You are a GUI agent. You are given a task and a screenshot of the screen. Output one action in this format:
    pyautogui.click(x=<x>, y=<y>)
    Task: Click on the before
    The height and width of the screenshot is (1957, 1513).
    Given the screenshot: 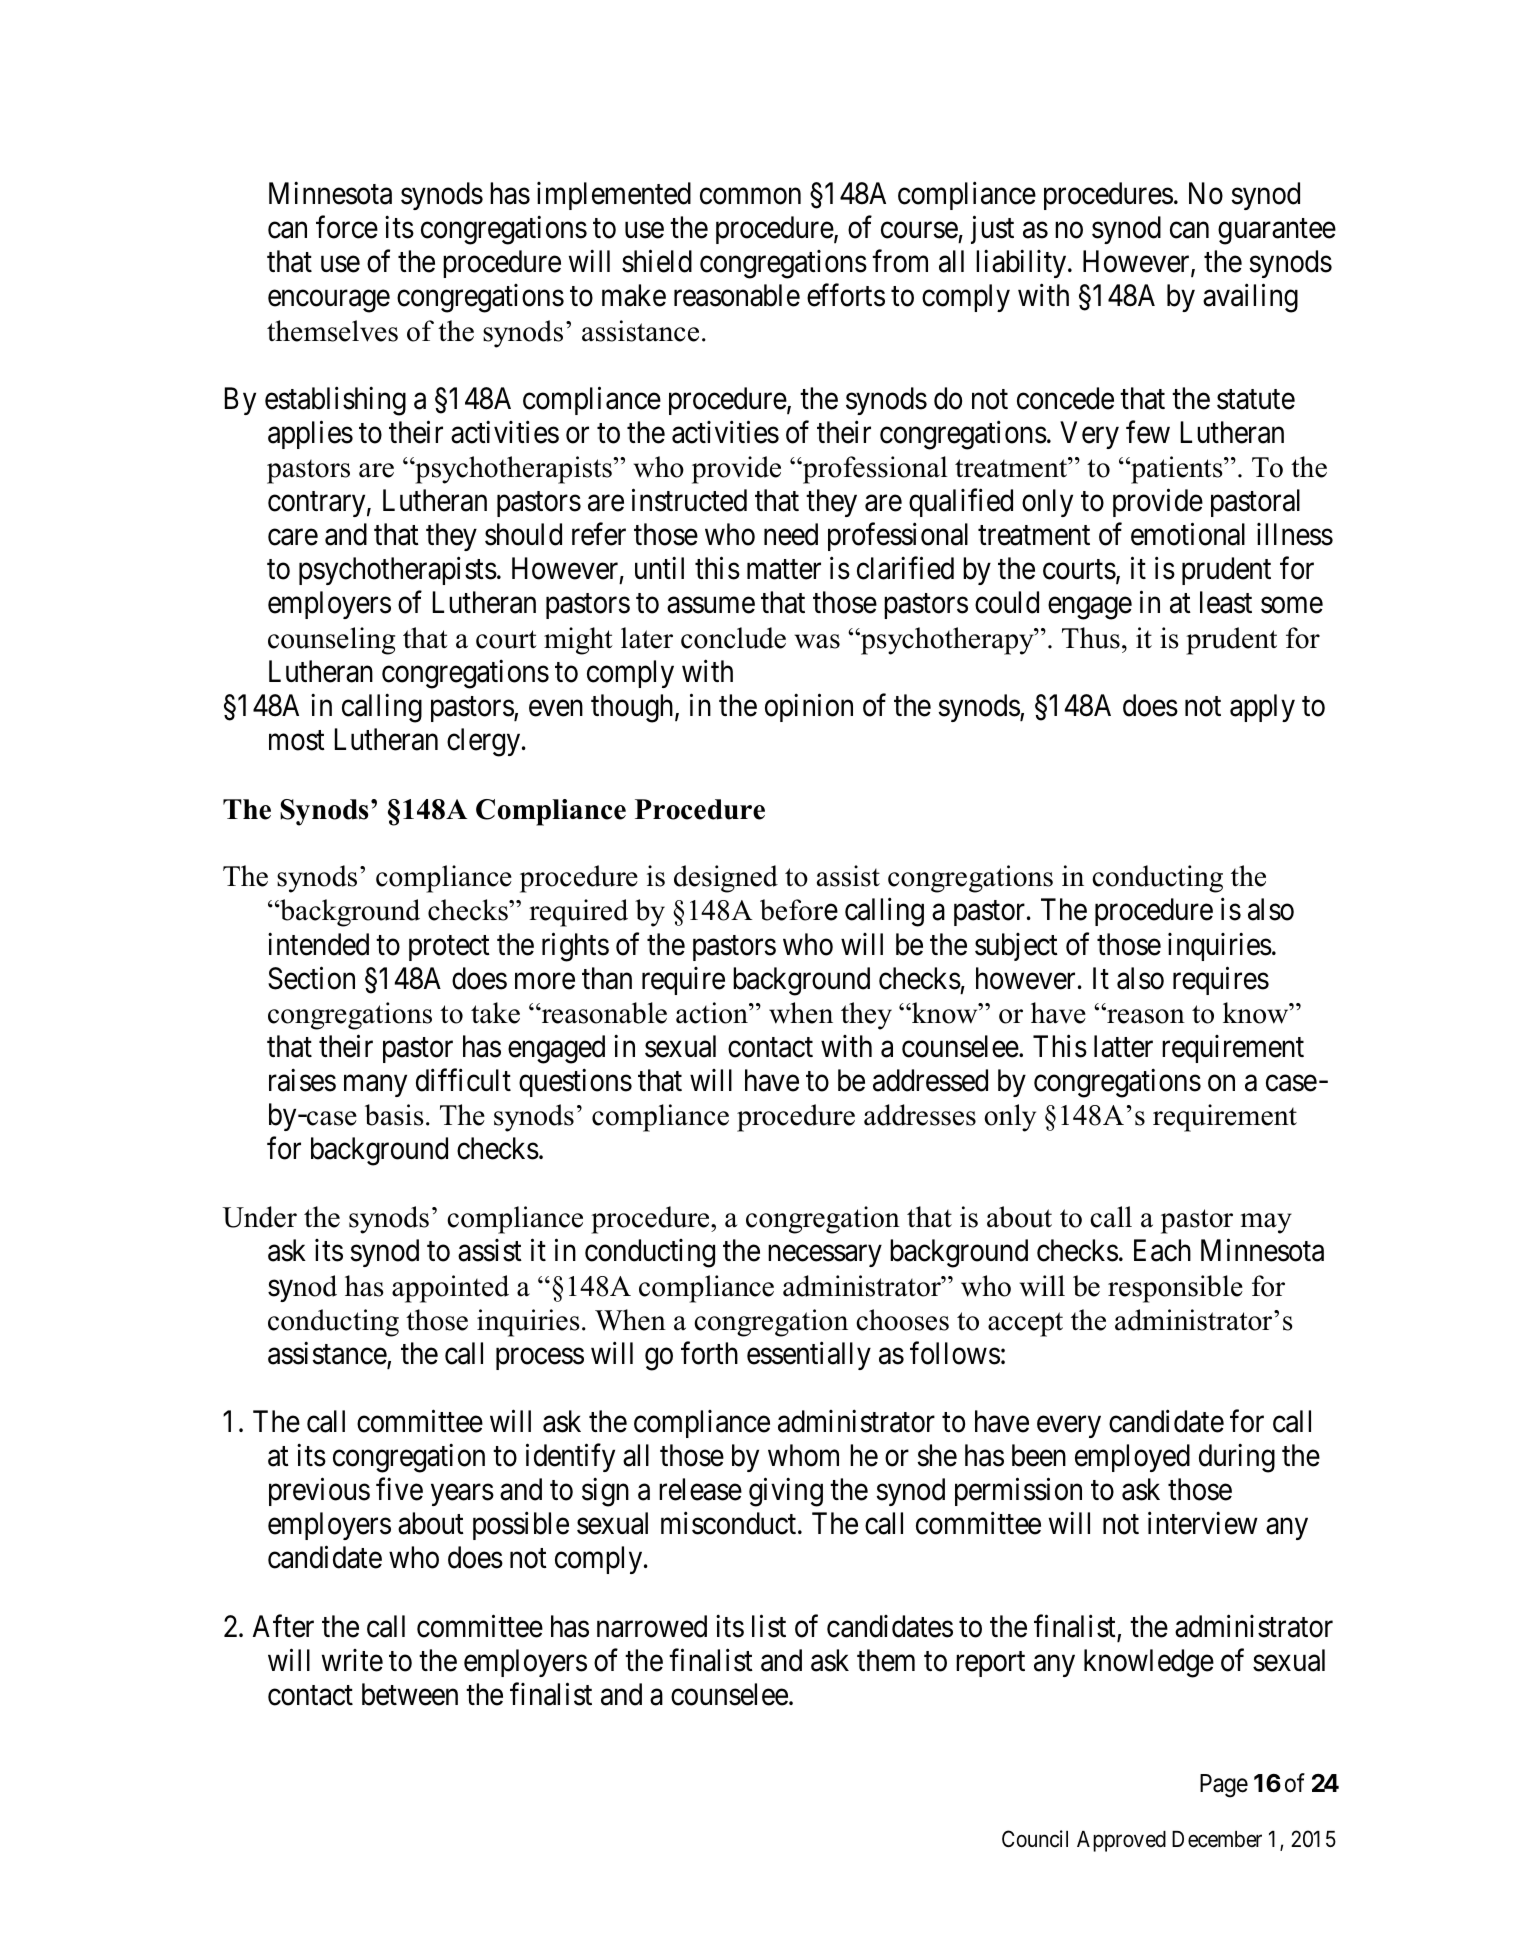 What is the action you would take?
    pyautogui.click(x=799, y=910)
